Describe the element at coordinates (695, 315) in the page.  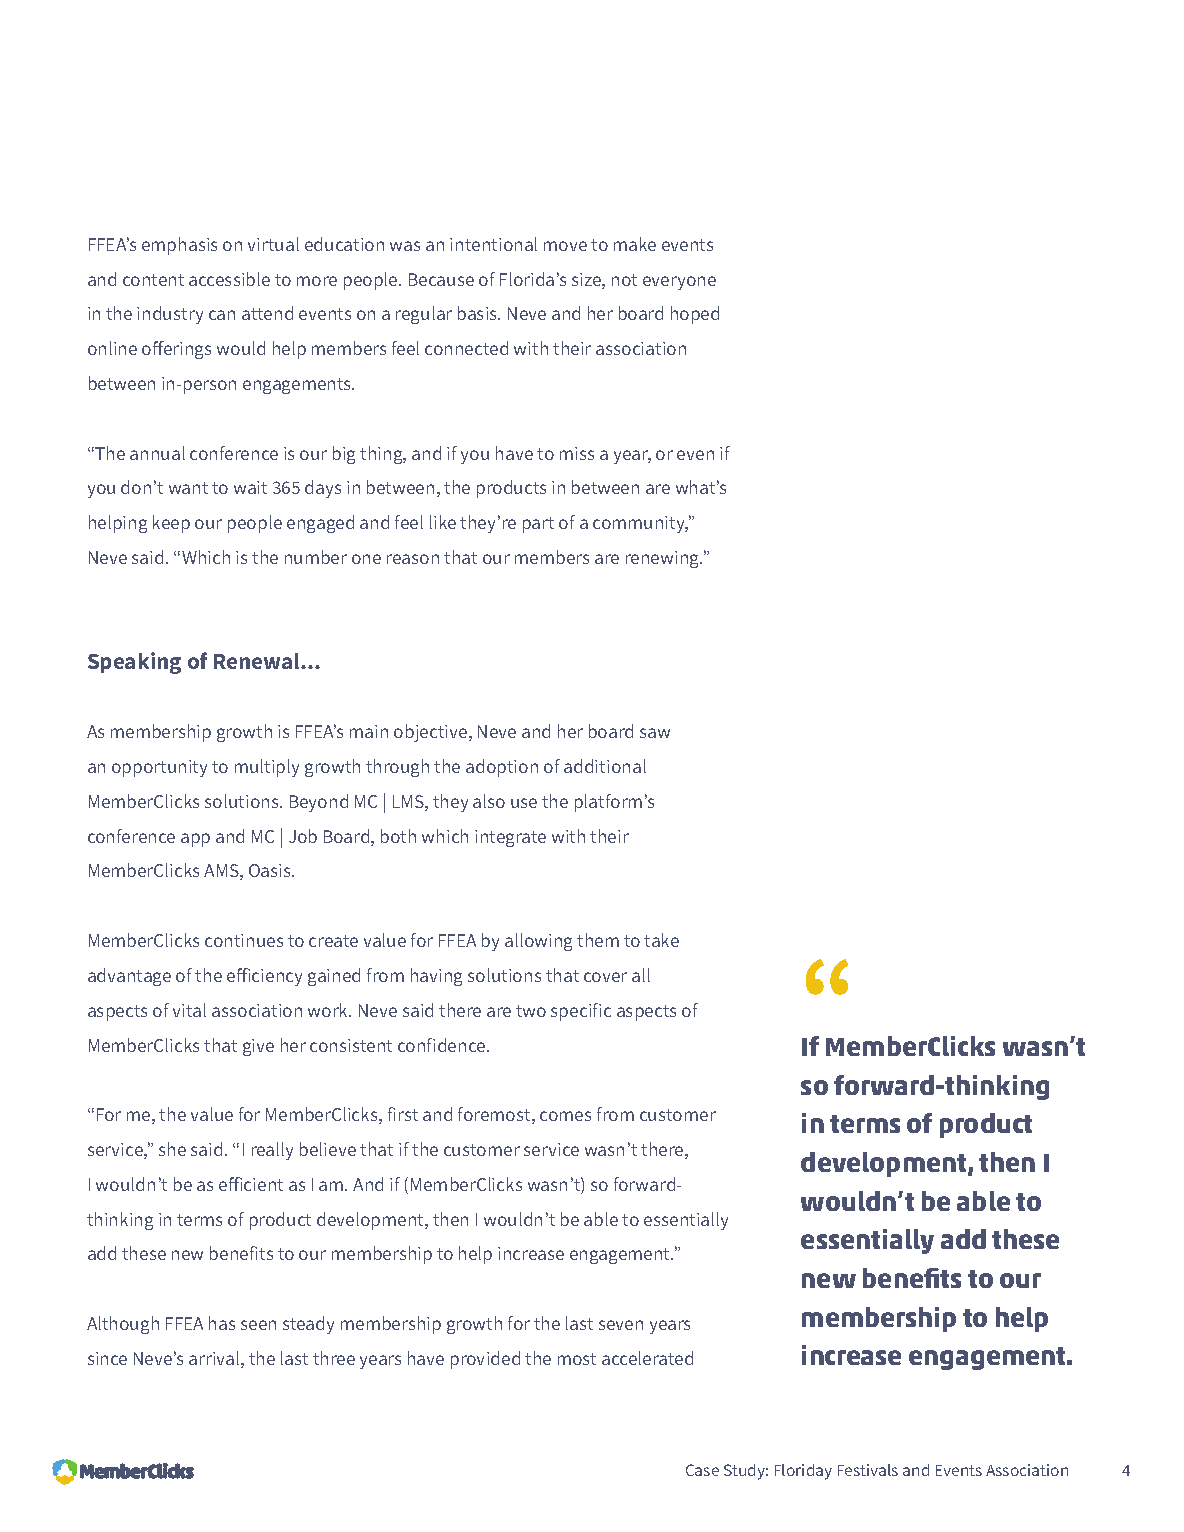
I see `hoped` at that location.
